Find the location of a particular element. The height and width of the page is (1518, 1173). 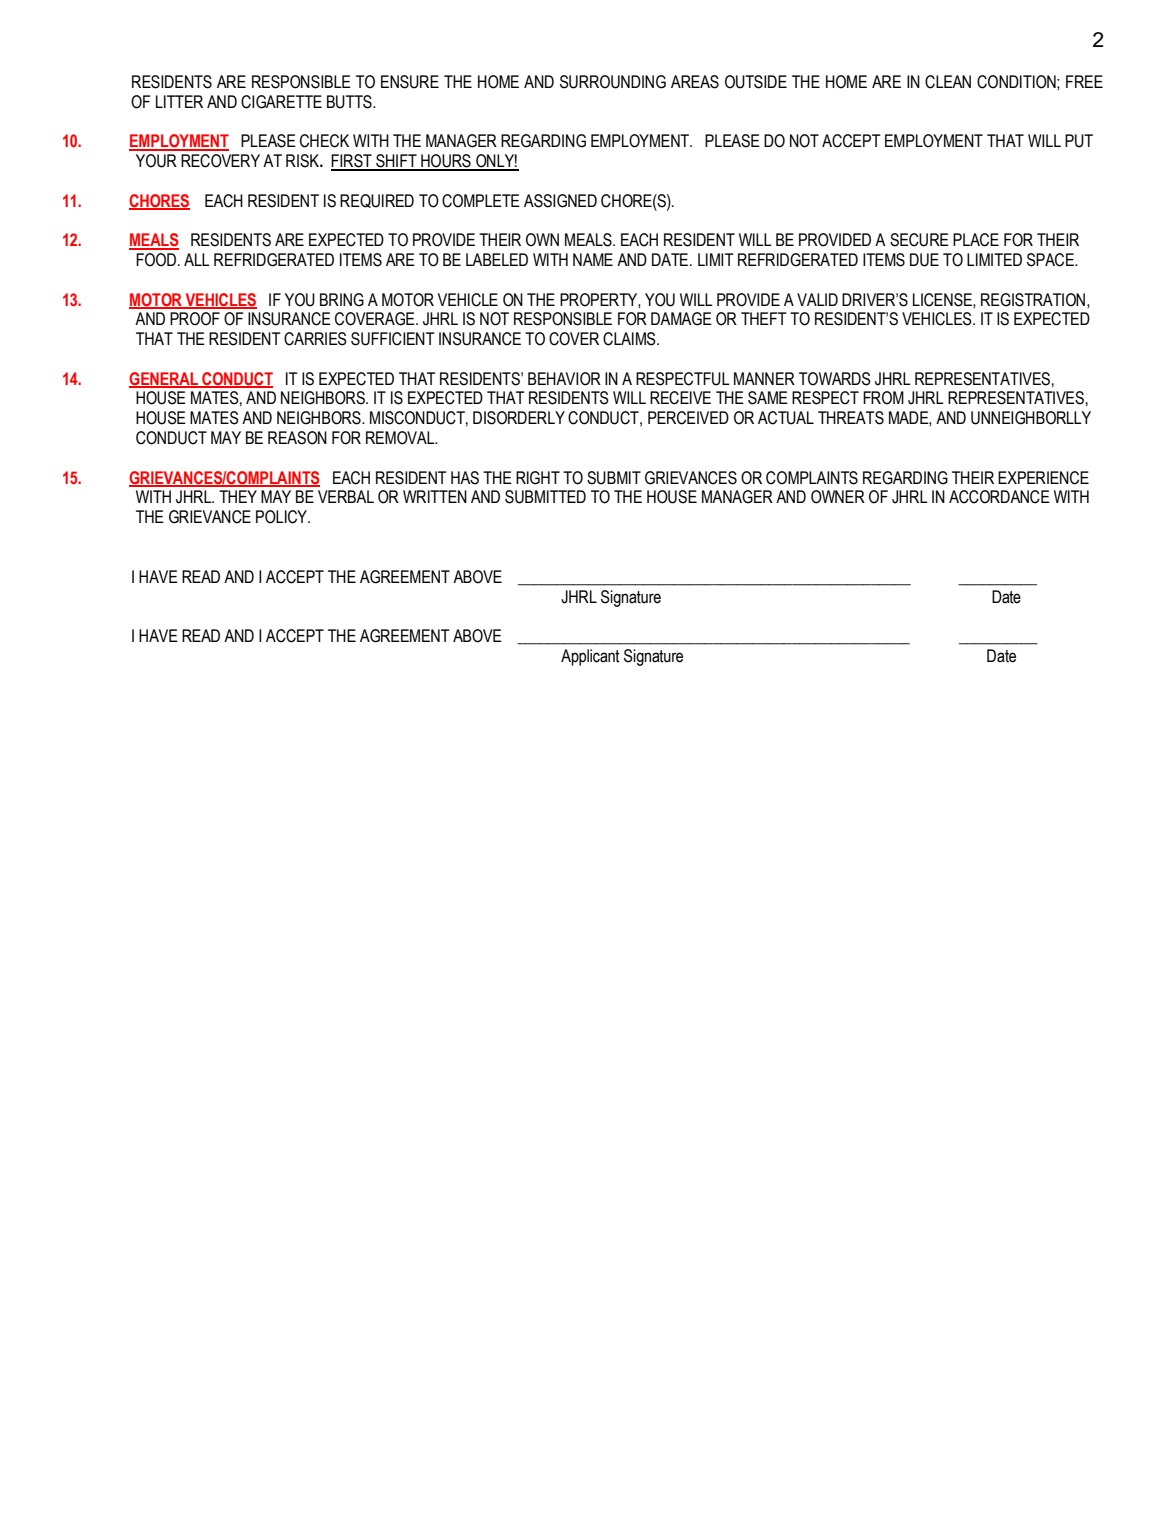

CIGARETTE is located at coordinates (281, 102).
